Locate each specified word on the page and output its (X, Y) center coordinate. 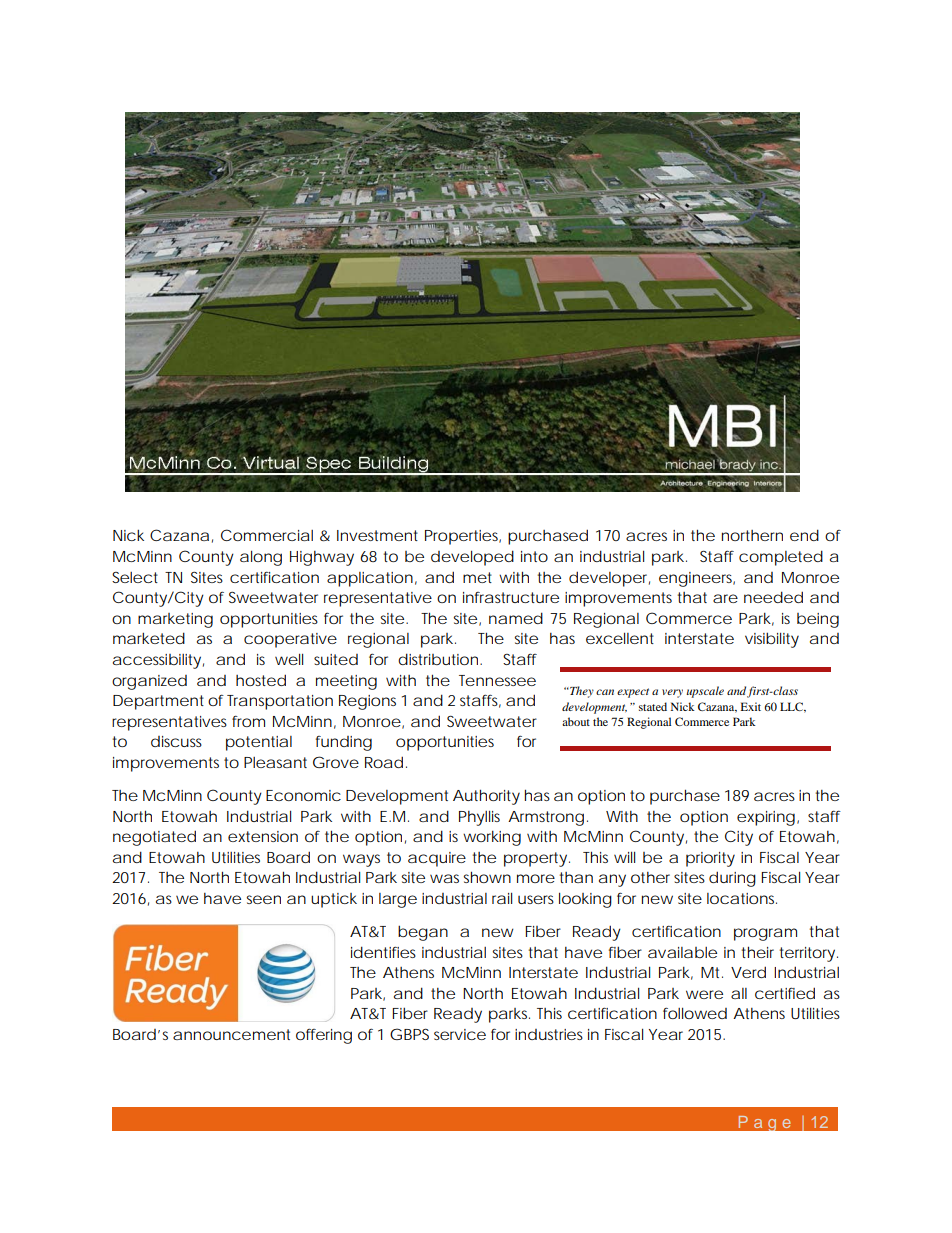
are (725, 598)
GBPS (409, 1034)
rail (502, 898)
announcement (231, 1034)
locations (742, 898)
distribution (438, 659)
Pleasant (275, 762)
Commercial (267, 535)
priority (710, 859)
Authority (486, 797)
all (739, 993)
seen (264, 899)
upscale (705, 692)
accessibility (157, 661)
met (477, 577)
